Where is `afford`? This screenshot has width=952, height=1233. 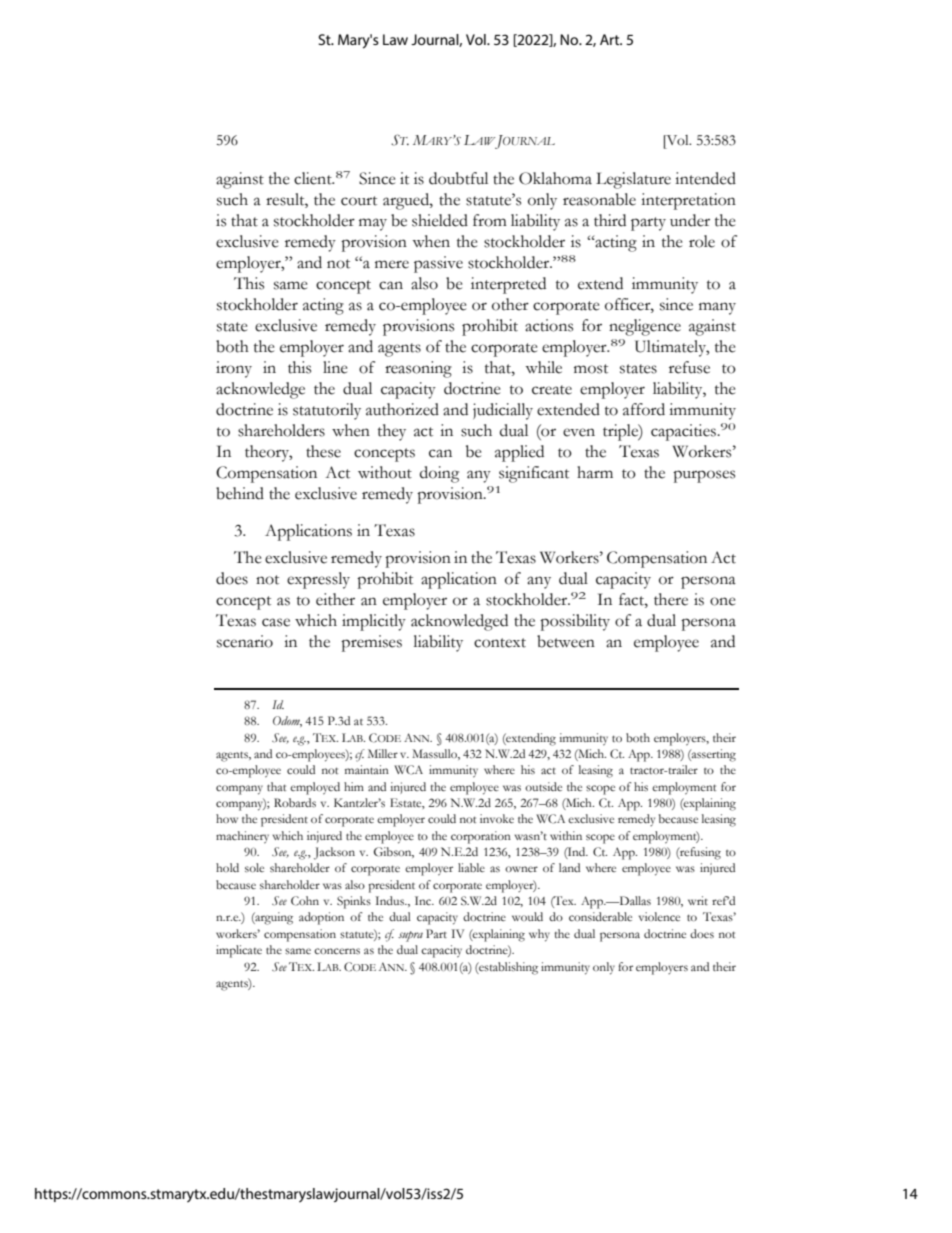
afford is located at coordinates (644, 409).
